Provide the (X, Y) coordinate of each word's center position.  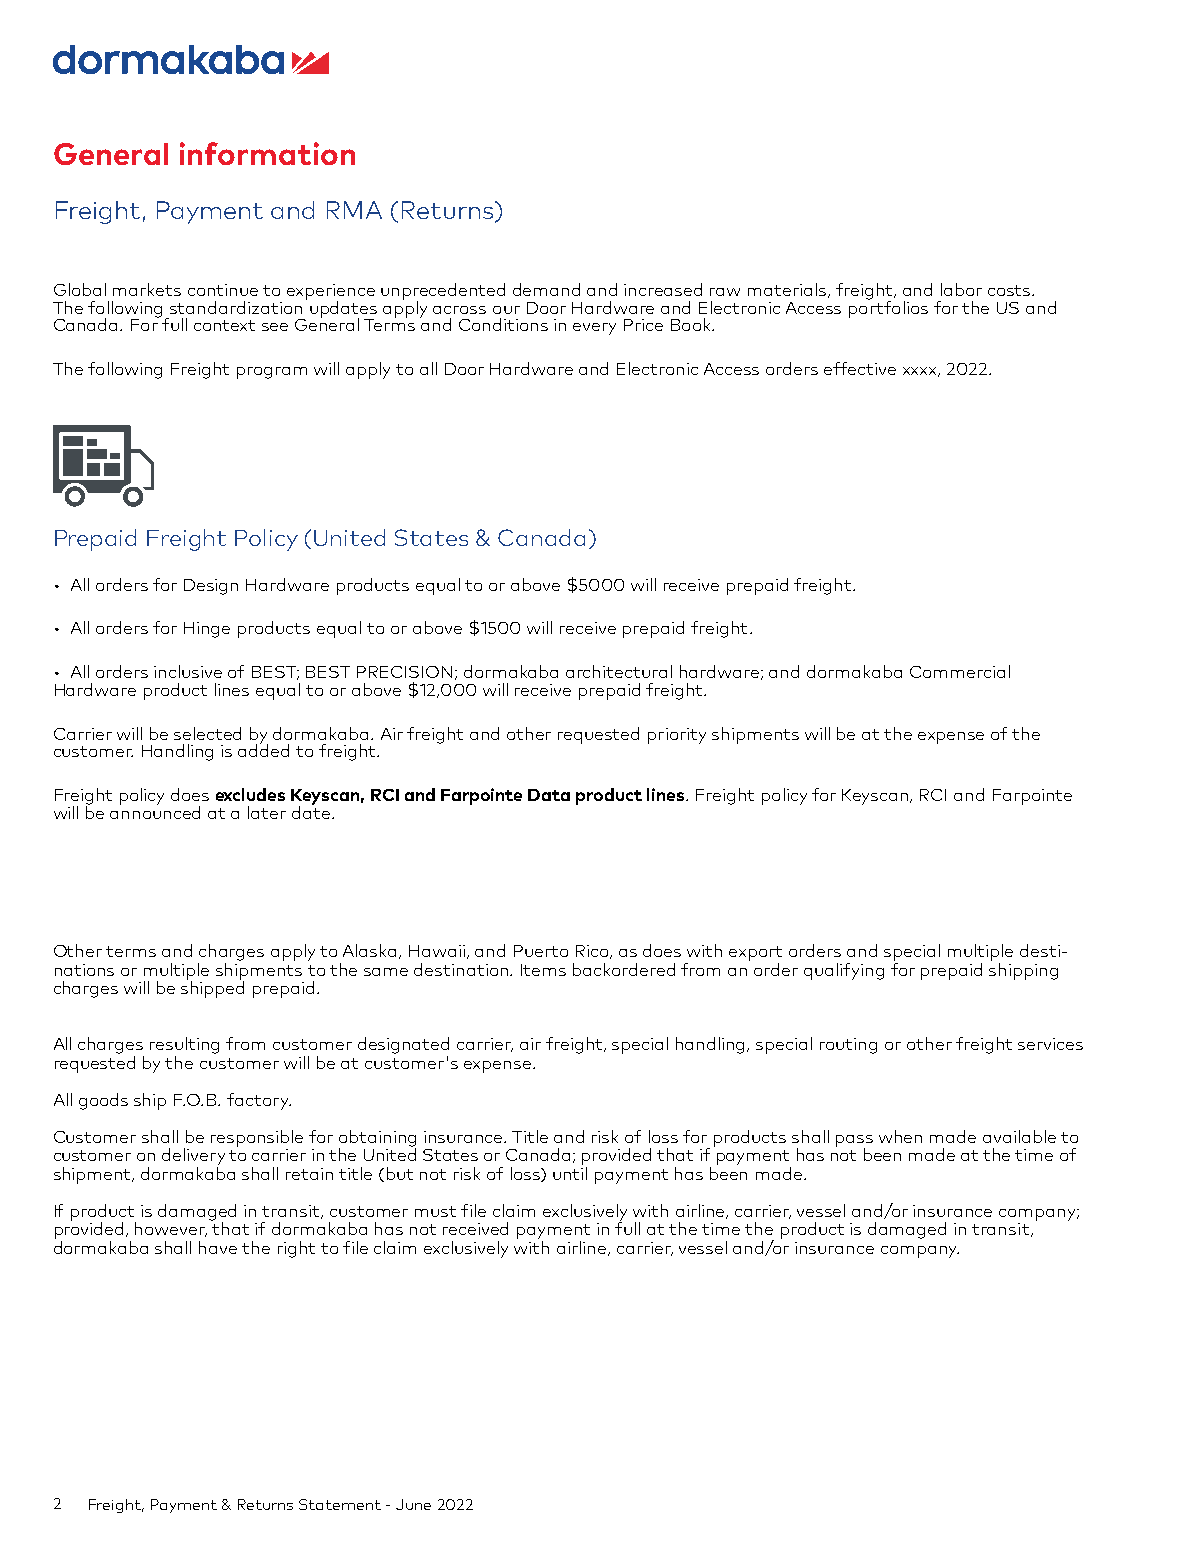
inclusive (188, 671)
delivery (193, 1156)
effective (860, 368)
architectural (619, 671)
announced (155, 811)
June (413, 1504)
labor (961, 289)
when (900, 1136)
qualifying (844, 971)
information (267, 153)
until (570, 1173)
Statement (340, 1504)
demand (546, 289)
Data (549, 795)
